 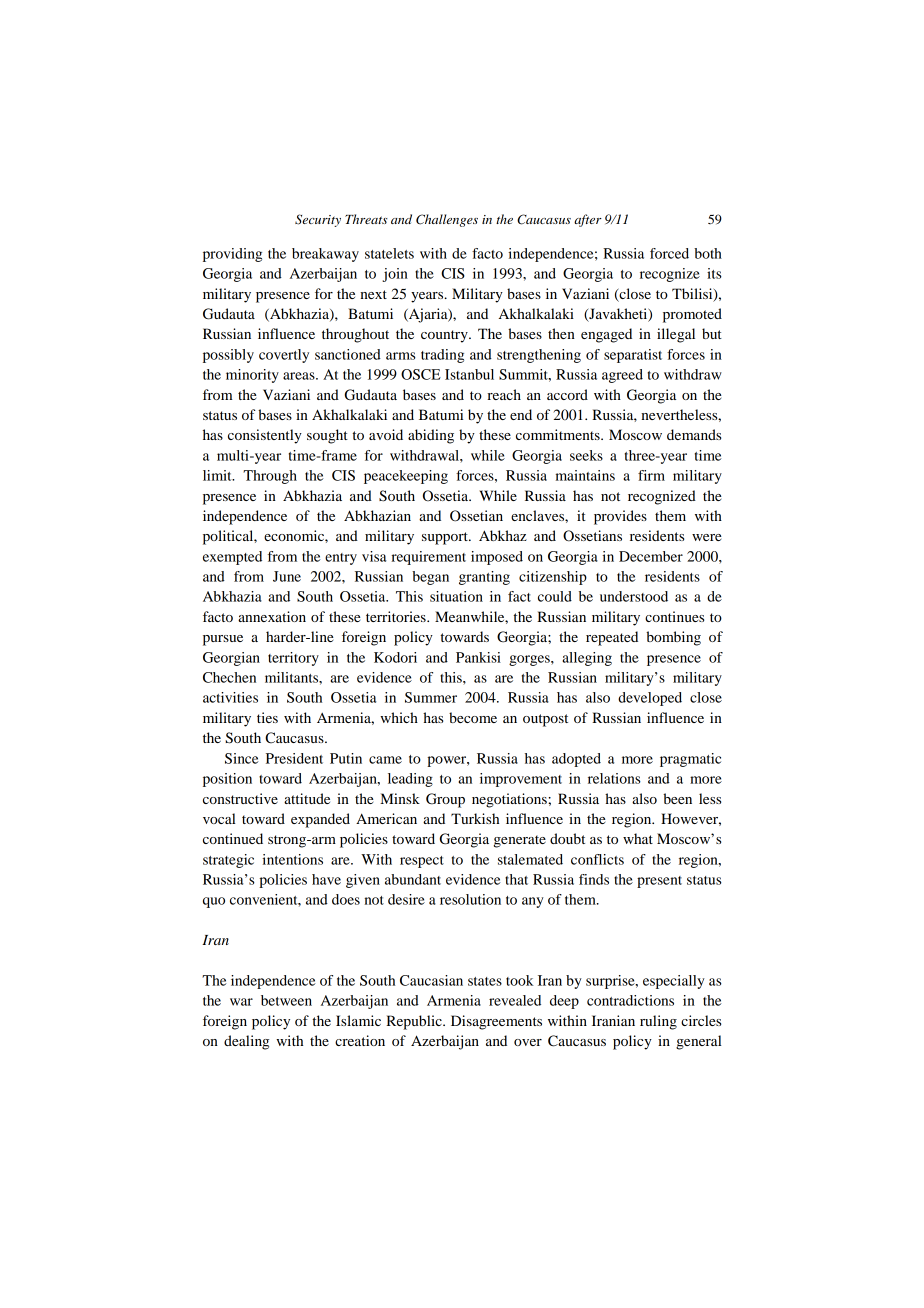 I want to click on firm, so click(x=651, y=475).
